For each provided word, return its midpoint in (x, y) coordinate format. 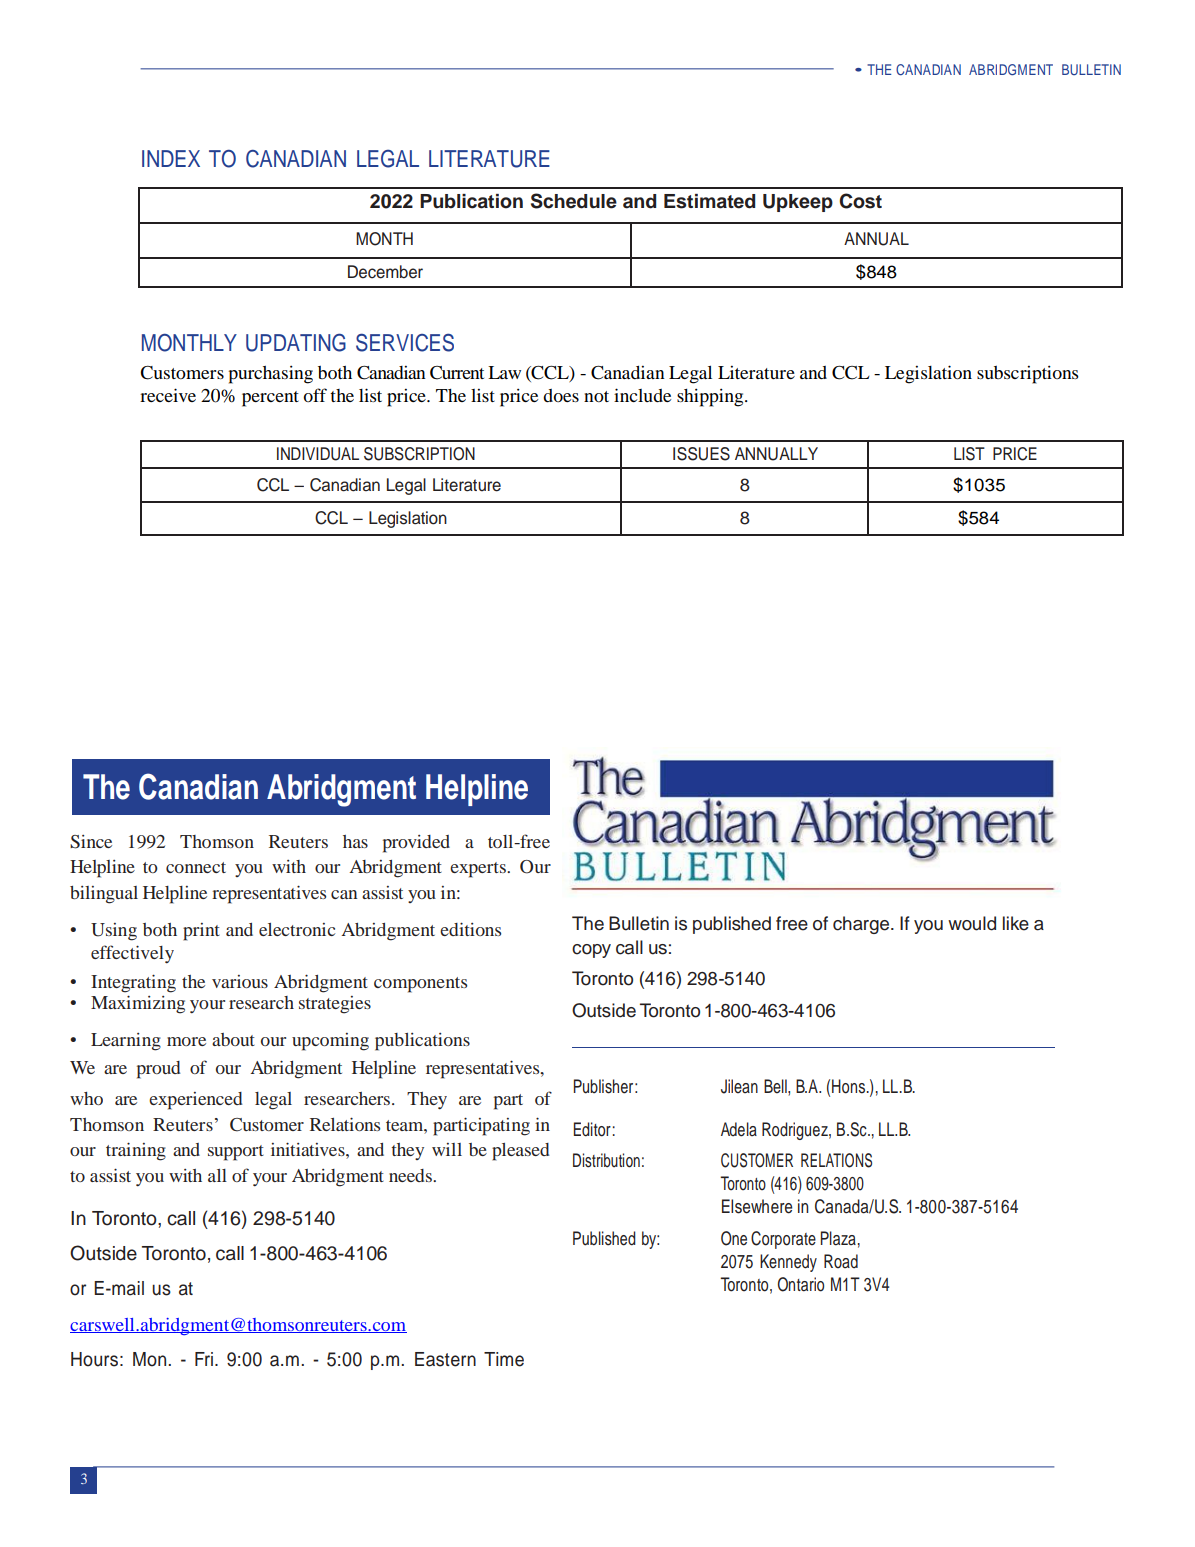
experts (479, 870)
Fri (204, 1359)
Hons (850, 1086)
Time (504, 1359)
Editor (592, 1129)
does (561, 395)
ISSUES (701, 454)
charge (862, 925)
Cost (860, 201)
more (186, 1041)
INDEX (171, 158)
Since (91, 842)
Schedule (574, 201)
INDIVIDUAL (318, 454)
